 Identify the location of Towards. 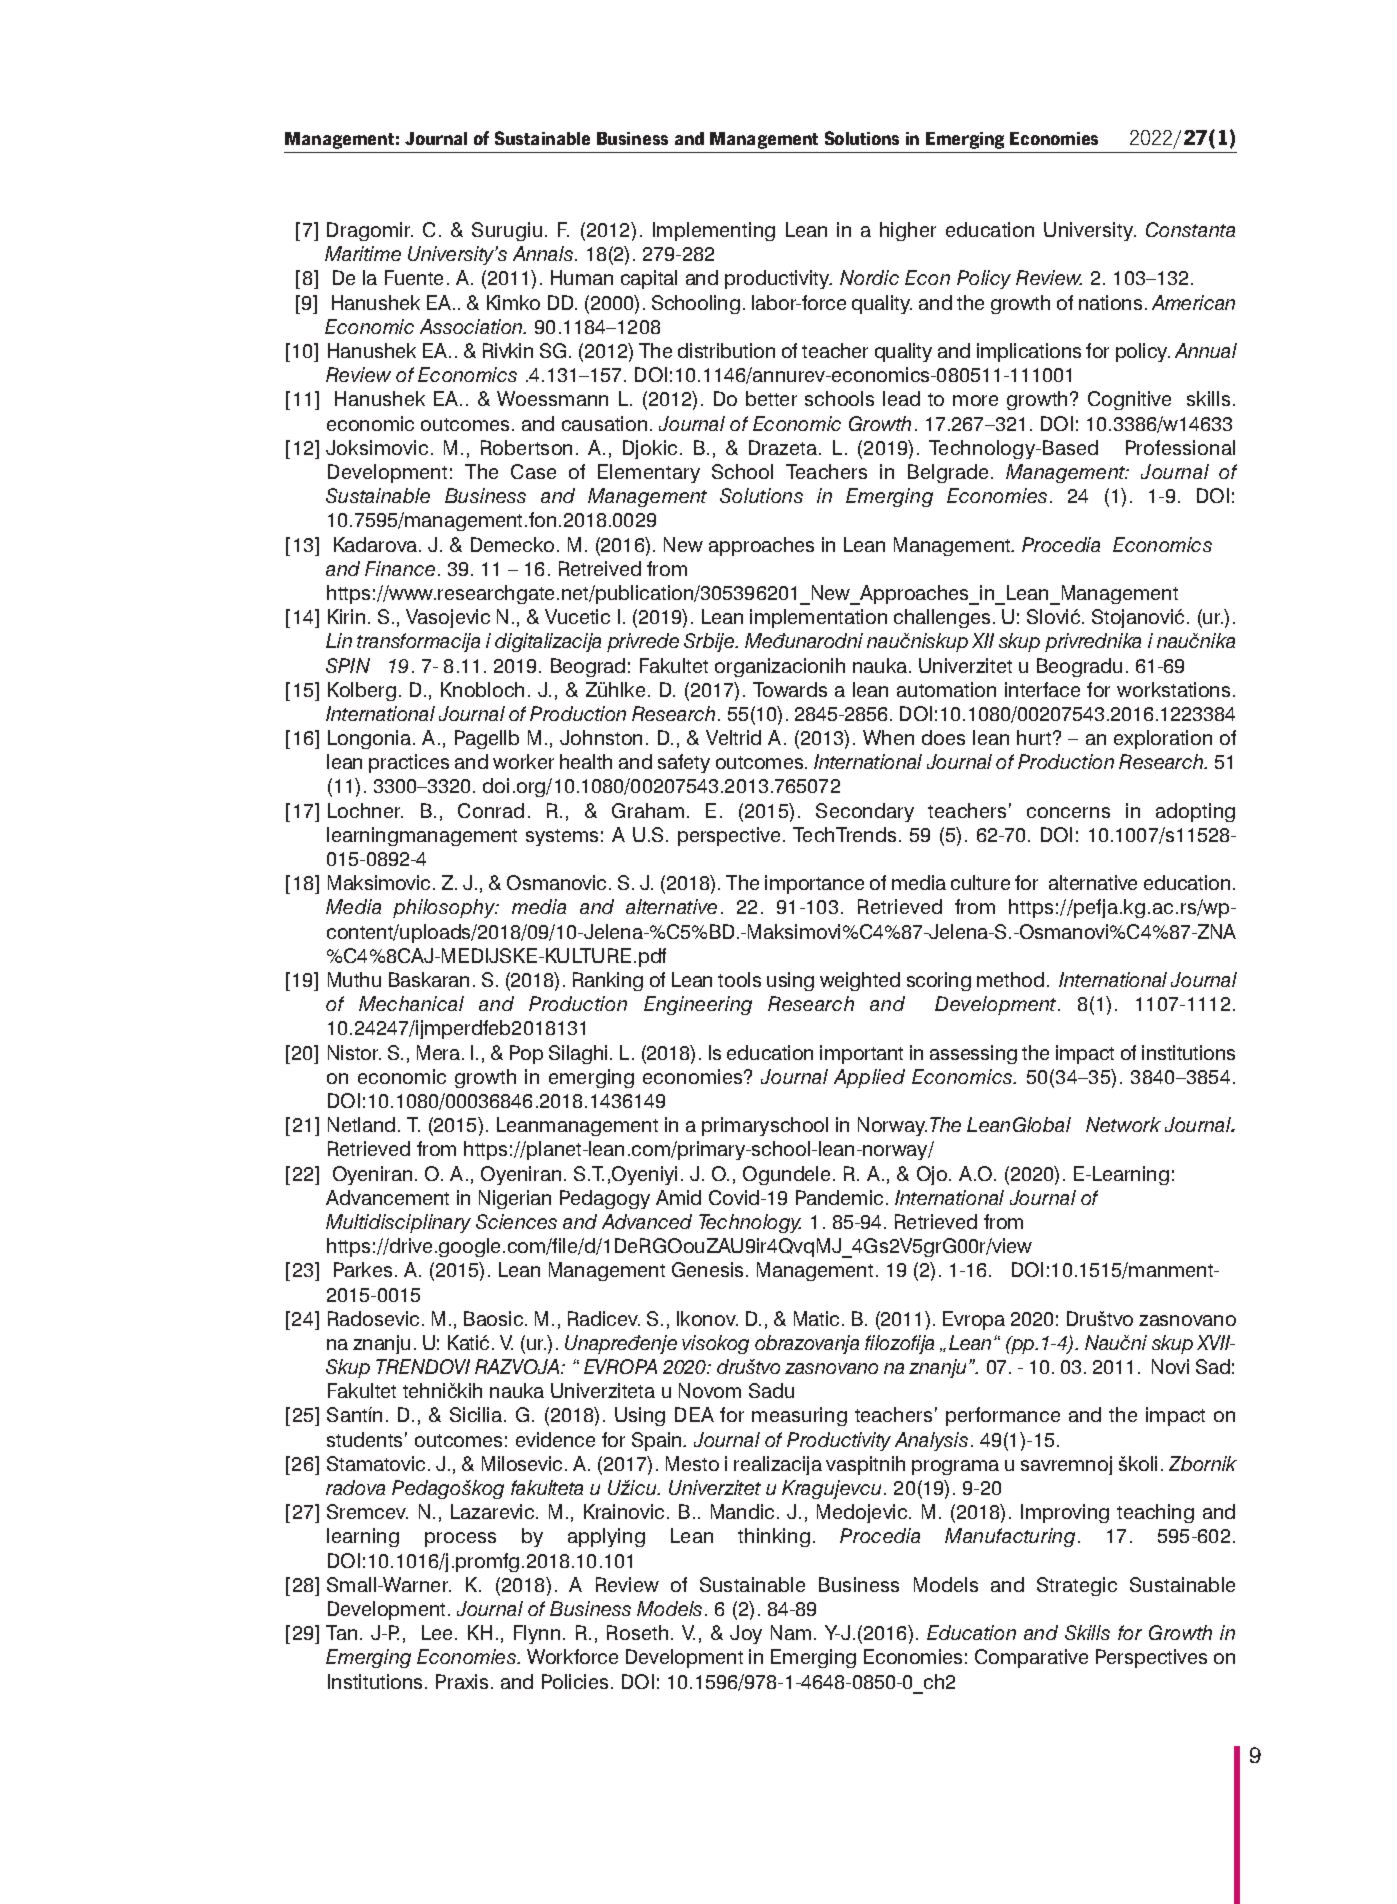
(790, 689).
